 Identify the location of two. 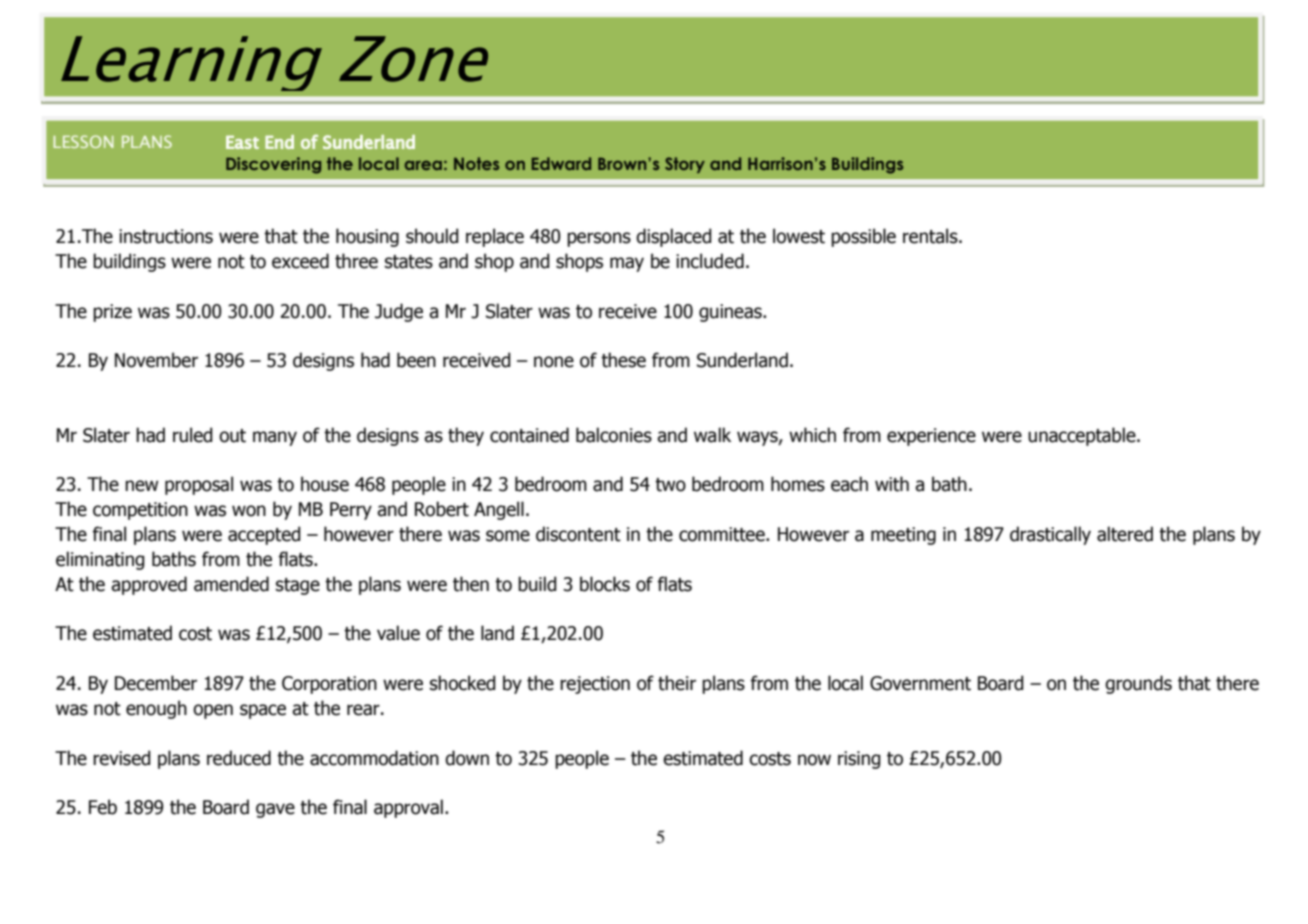
(670, 485).
